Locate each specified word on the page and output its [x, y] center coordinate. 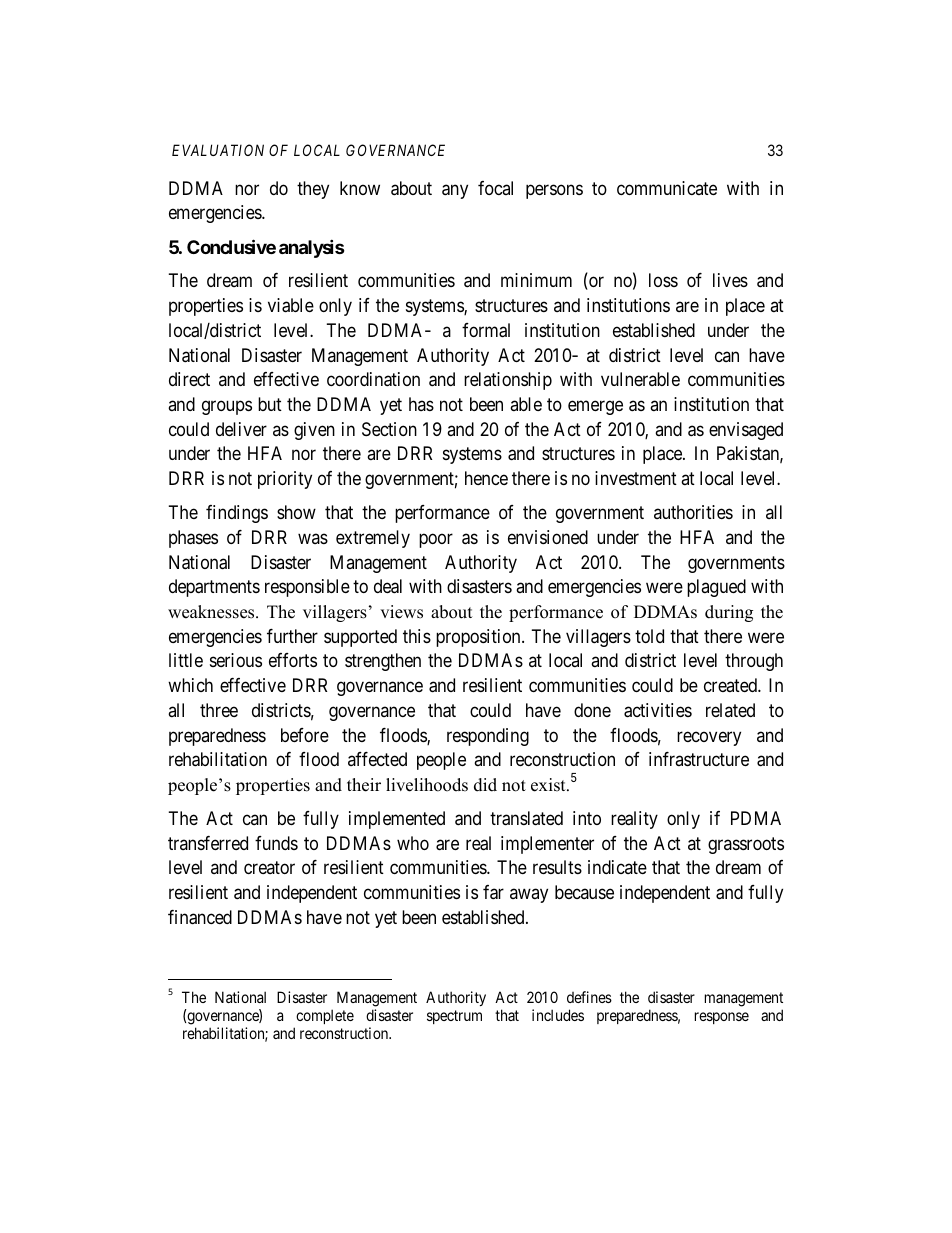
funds [276, 843]
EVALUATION [218, 150]
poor [436, 540]
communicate [667, 188]
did [485, 785]
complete [324, 1018]
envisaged [746, 431]
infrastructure [699, 759]
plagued [716, 588]
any [455, 191]
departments [214, 588]
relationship [508, 381]
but [270, 404]
